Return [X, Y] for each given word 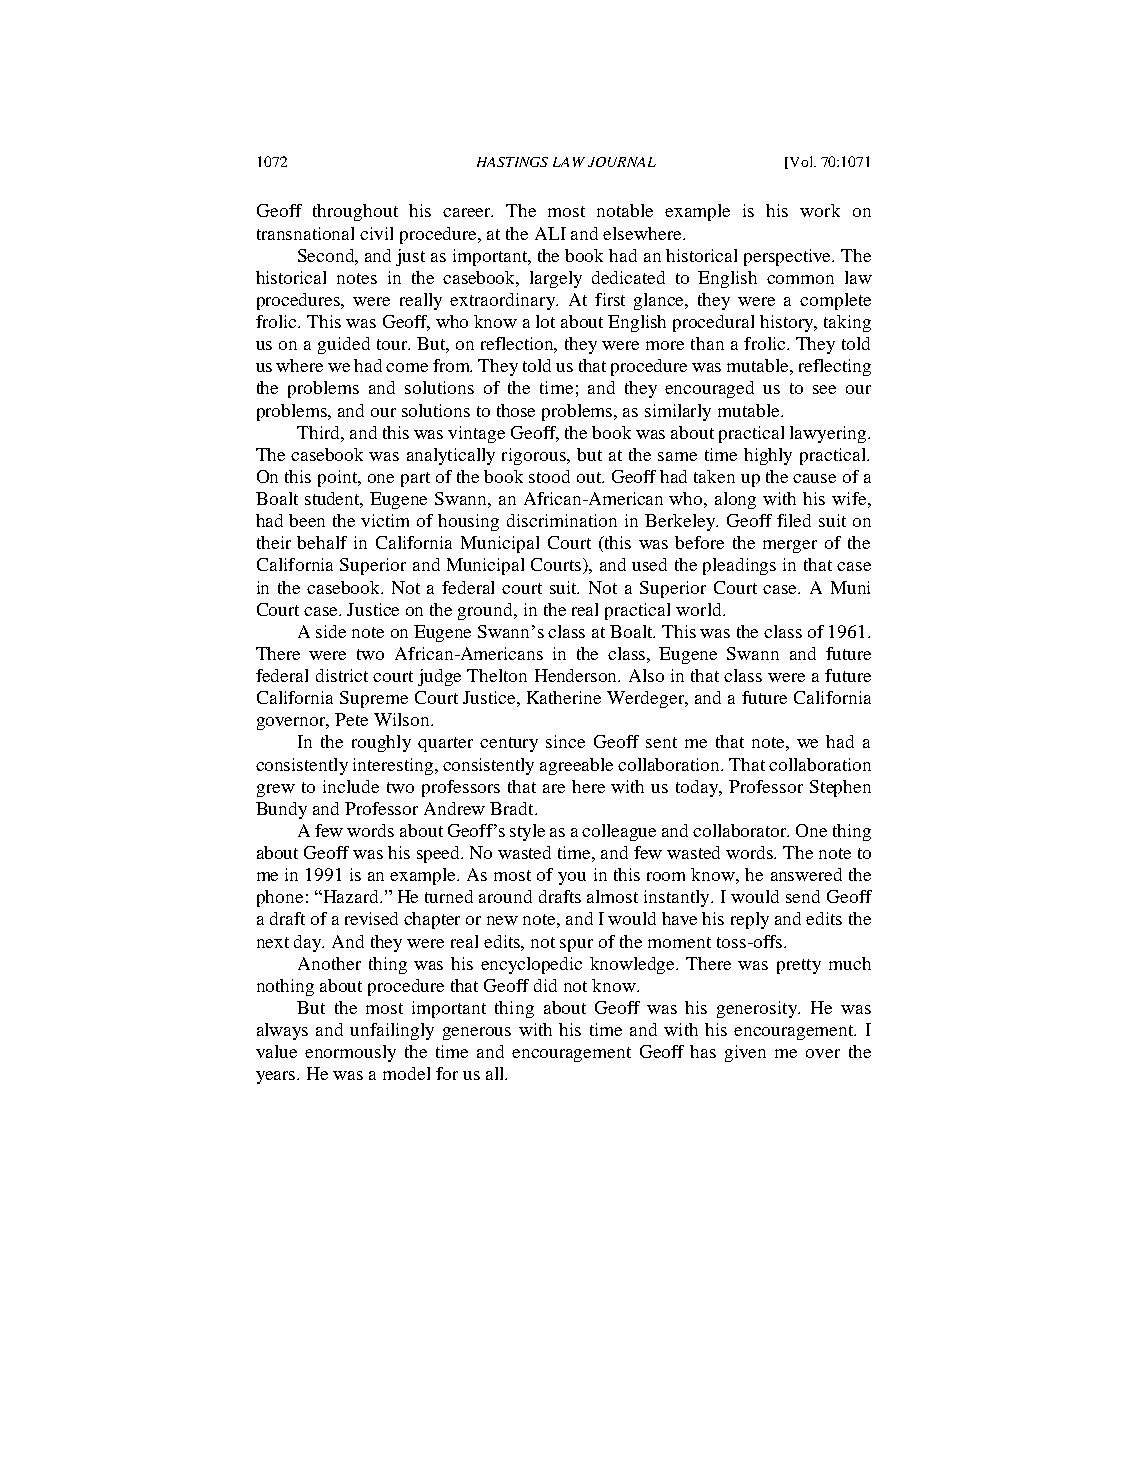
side [331, 631]
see [824, 389]
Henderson [577, 675]
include [351, 786]
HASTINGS [512, 162]
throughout [355, 212]
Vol [801, 162]
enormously [350, 1053]
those [516, 410]
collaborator [741, 830]
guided [344, 345]
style [527, 832]
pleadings [739, 566]
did [545, 985]
